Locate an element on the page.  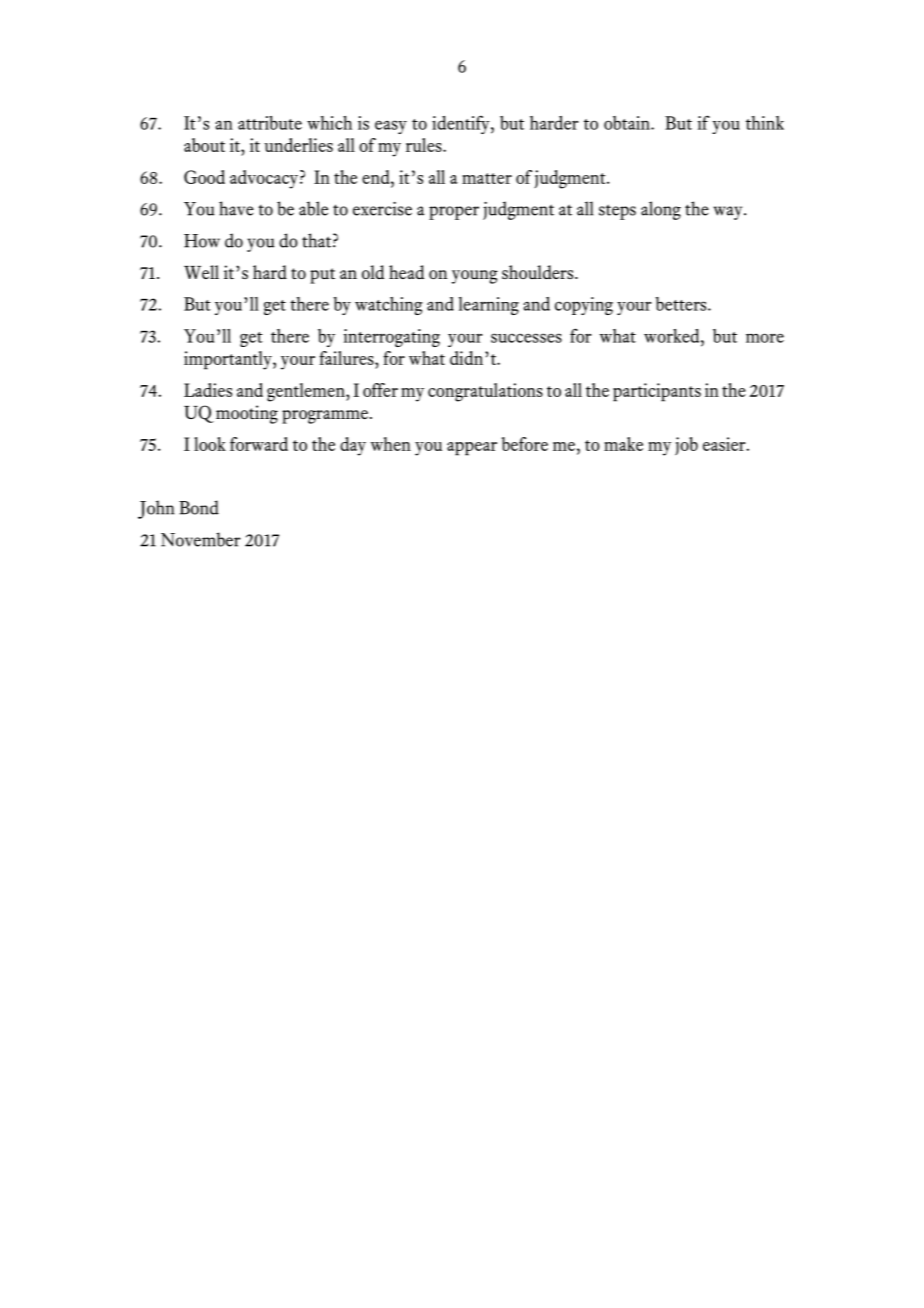
about is located at coordinates (204, 145).
